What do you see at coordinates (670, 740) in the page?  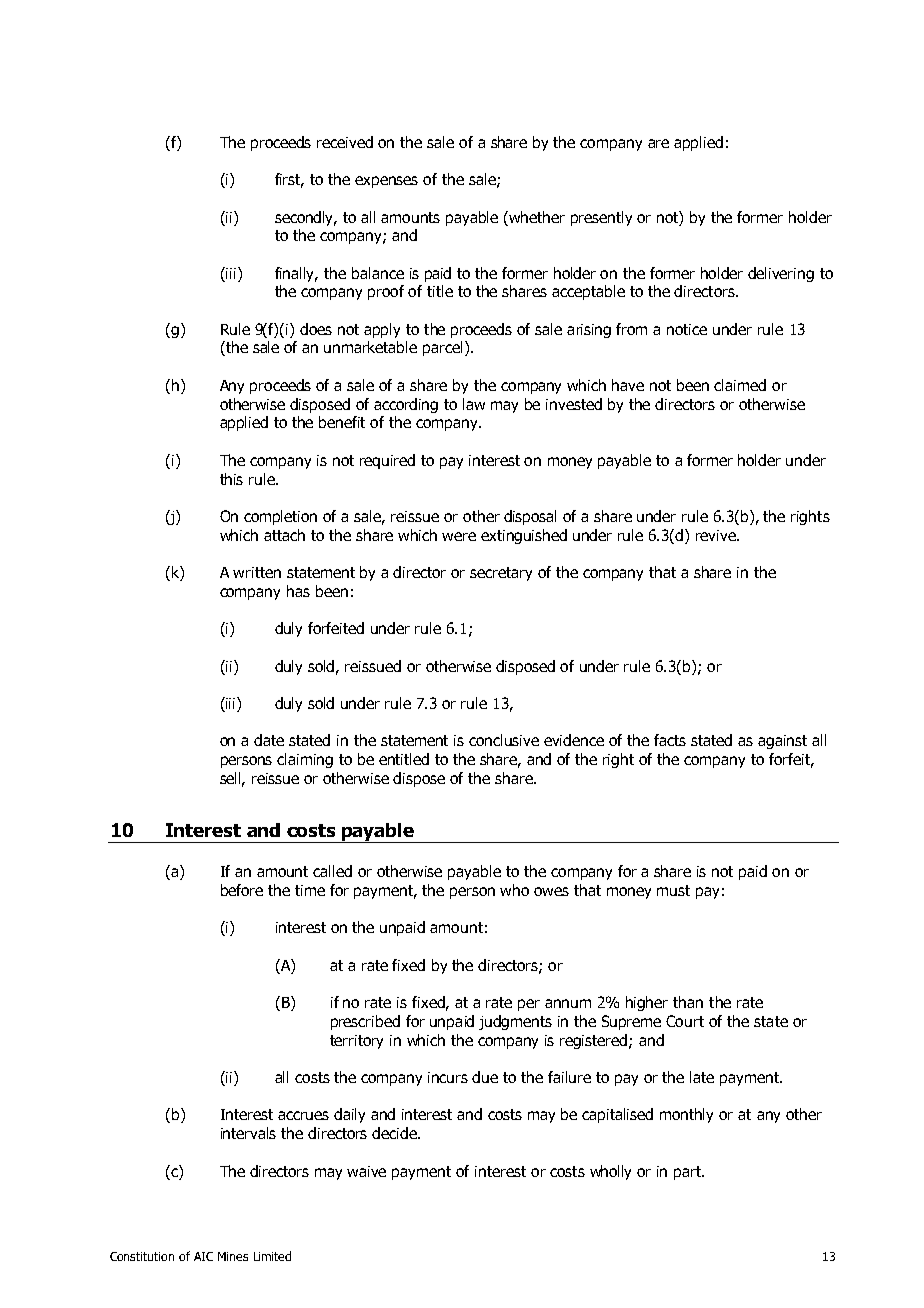 I see `facts` at bounding box center [670, 740].
